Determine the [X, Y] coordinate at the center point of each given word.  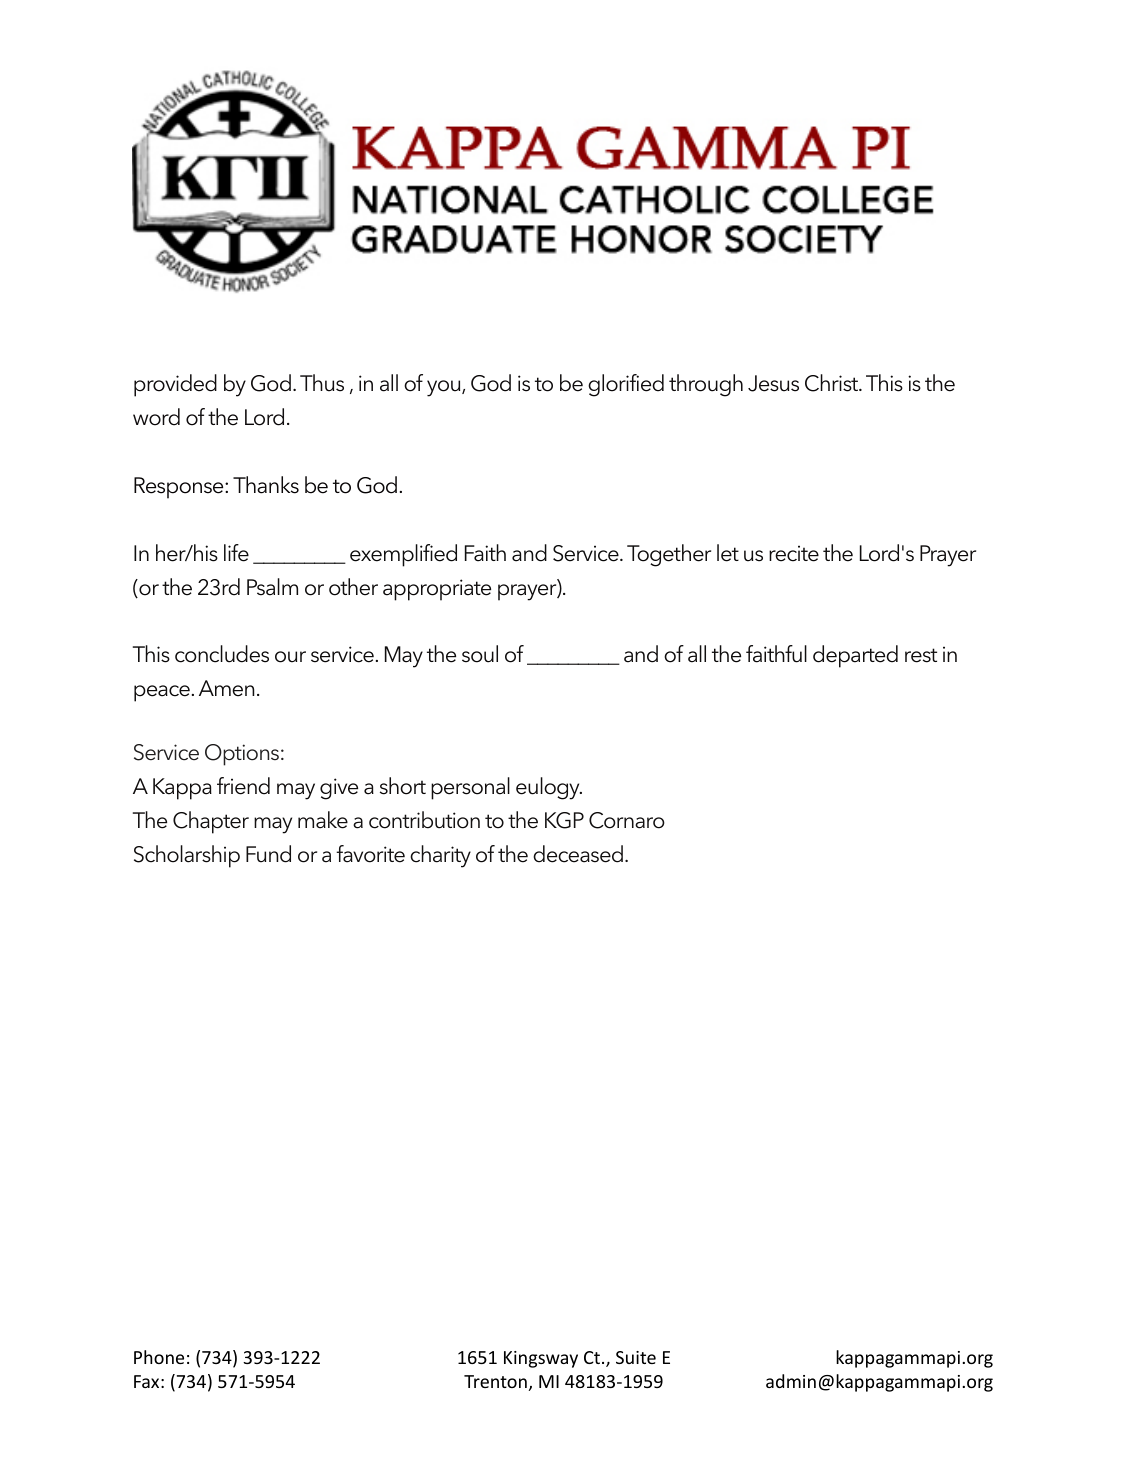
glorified [626, 385]
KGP [564, 820]
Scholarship [187, 856]
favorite [370, 854]
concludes [222, 654]
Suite [636, 1357]
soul [480, 654]
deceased [578, 854]
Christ [833, 383]
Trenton [495, 1381]
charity [440, 856]
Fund [268, 854]
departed [855, 656]
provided [175, 385]
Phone [159, 1357]
